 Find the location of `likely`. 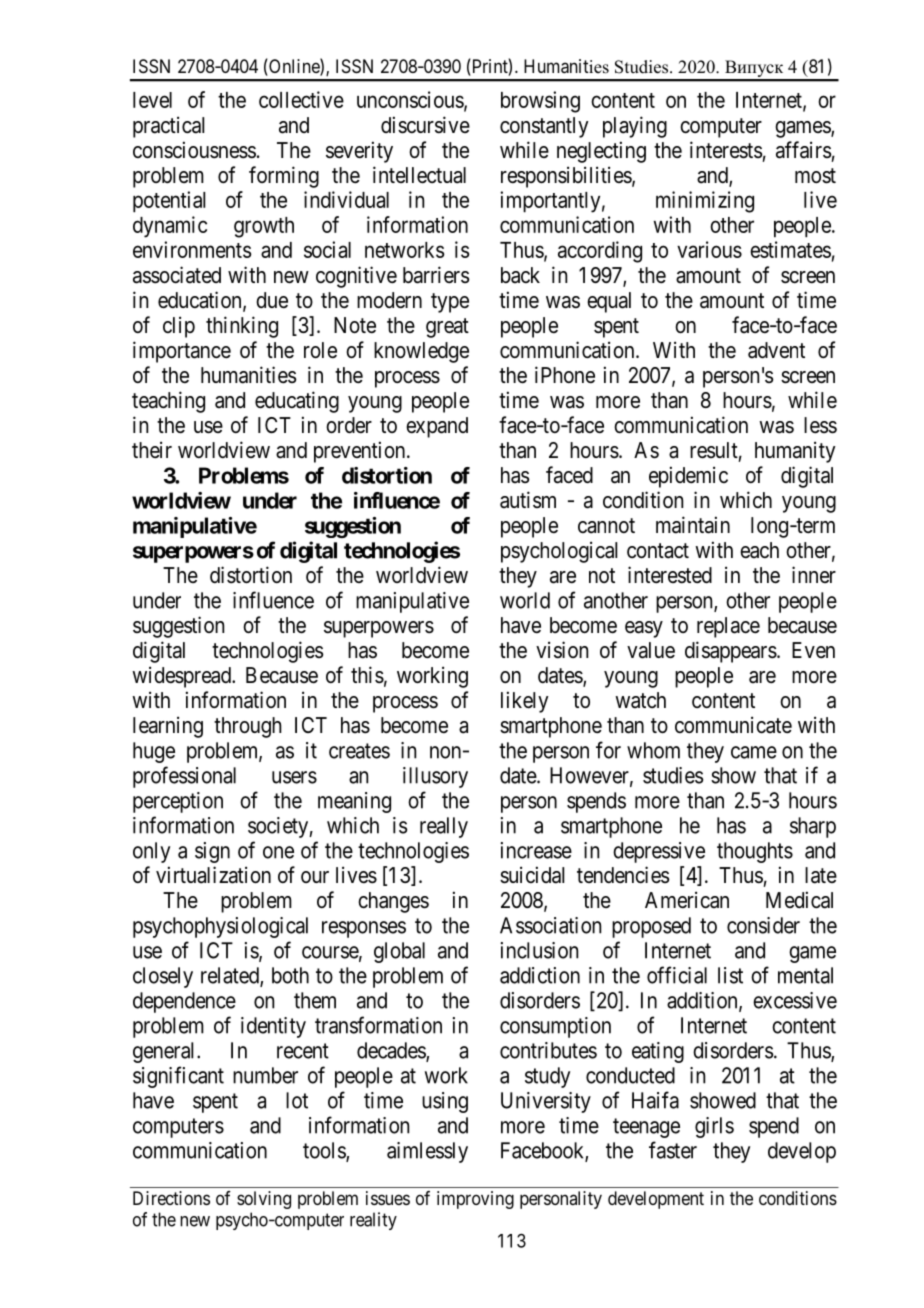

likely is located at coordinates (525, 702).
